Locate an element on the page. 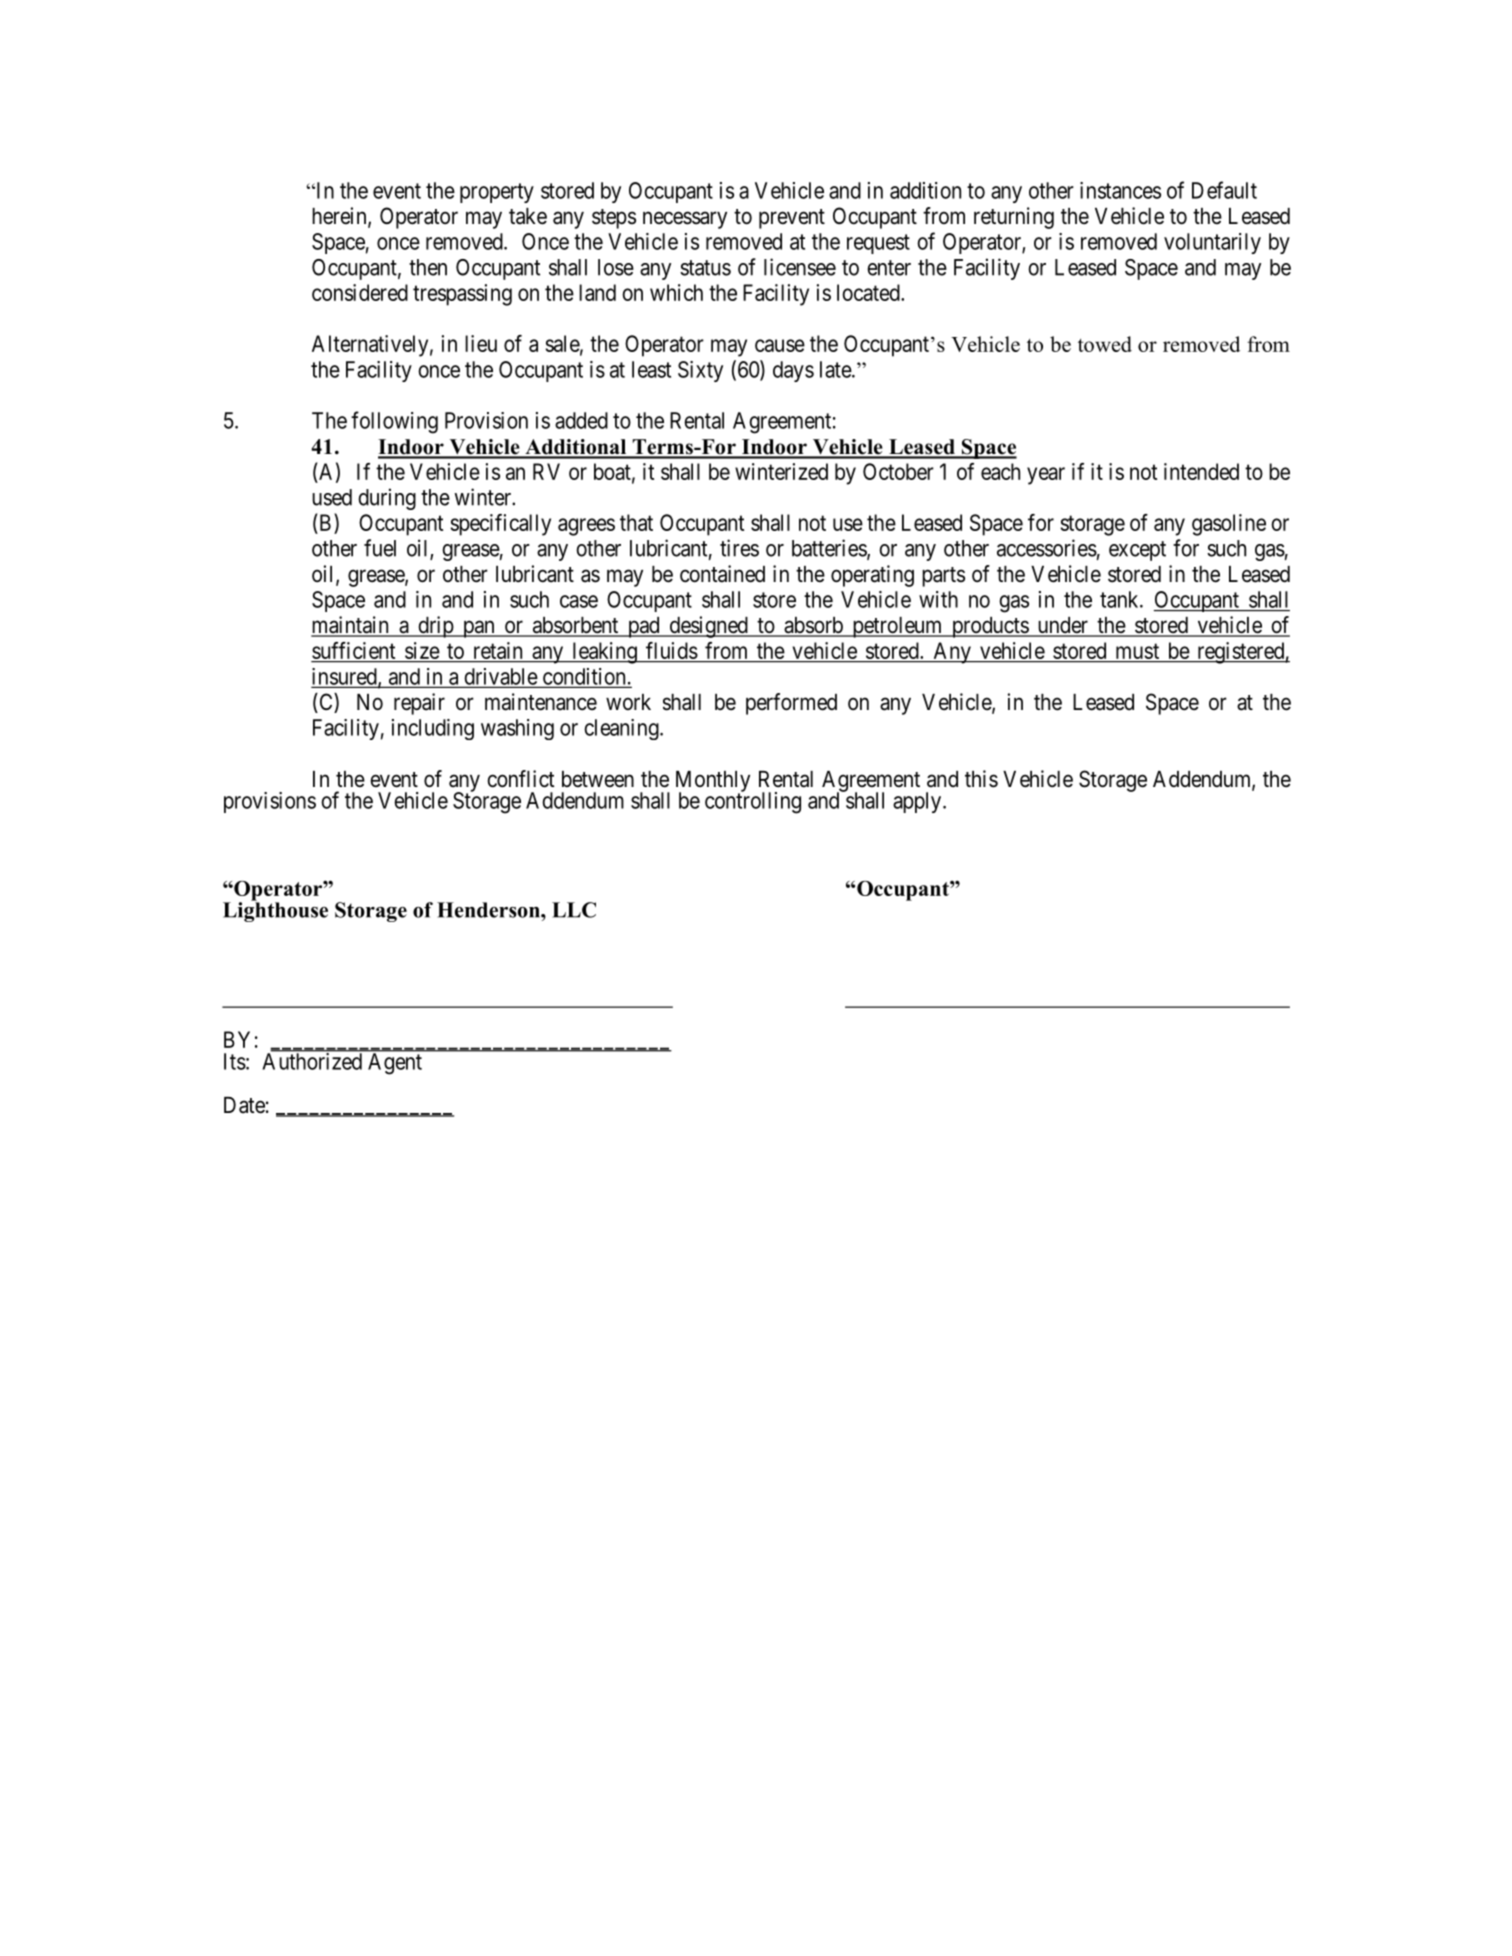 This image has width=1512, height=1956. including is located at coordinates (433, 729).
